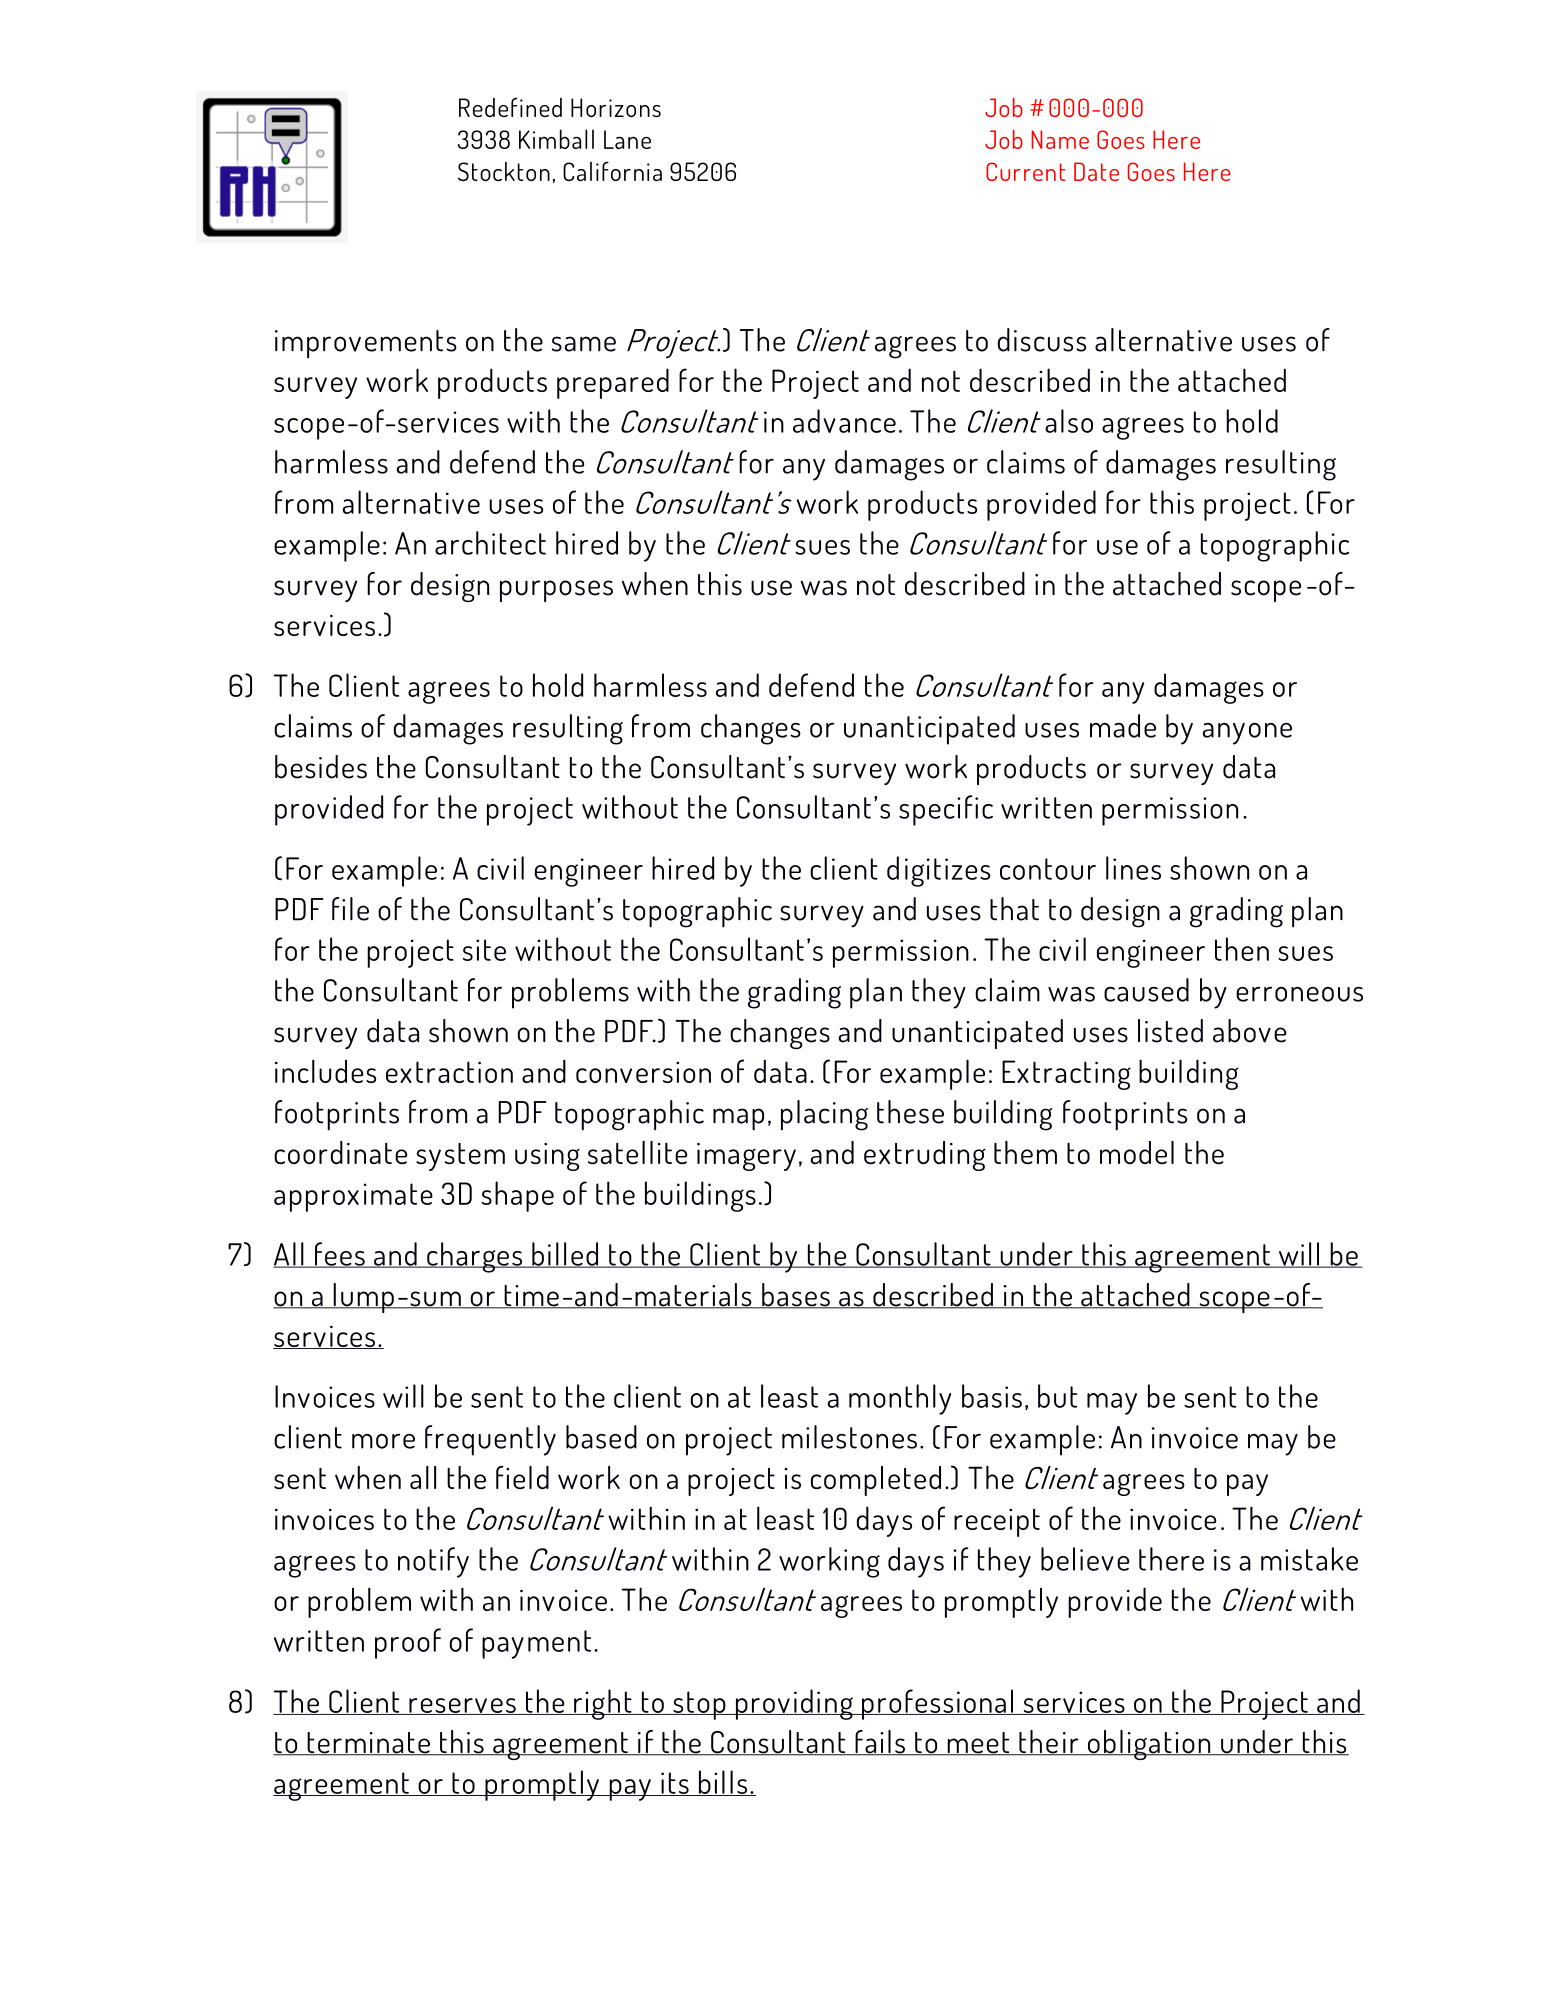 This screenshot has width=1549, height=2005. Describe the element at coordinates (824, 1115) in the screenshot. I see `placing` at that location.
